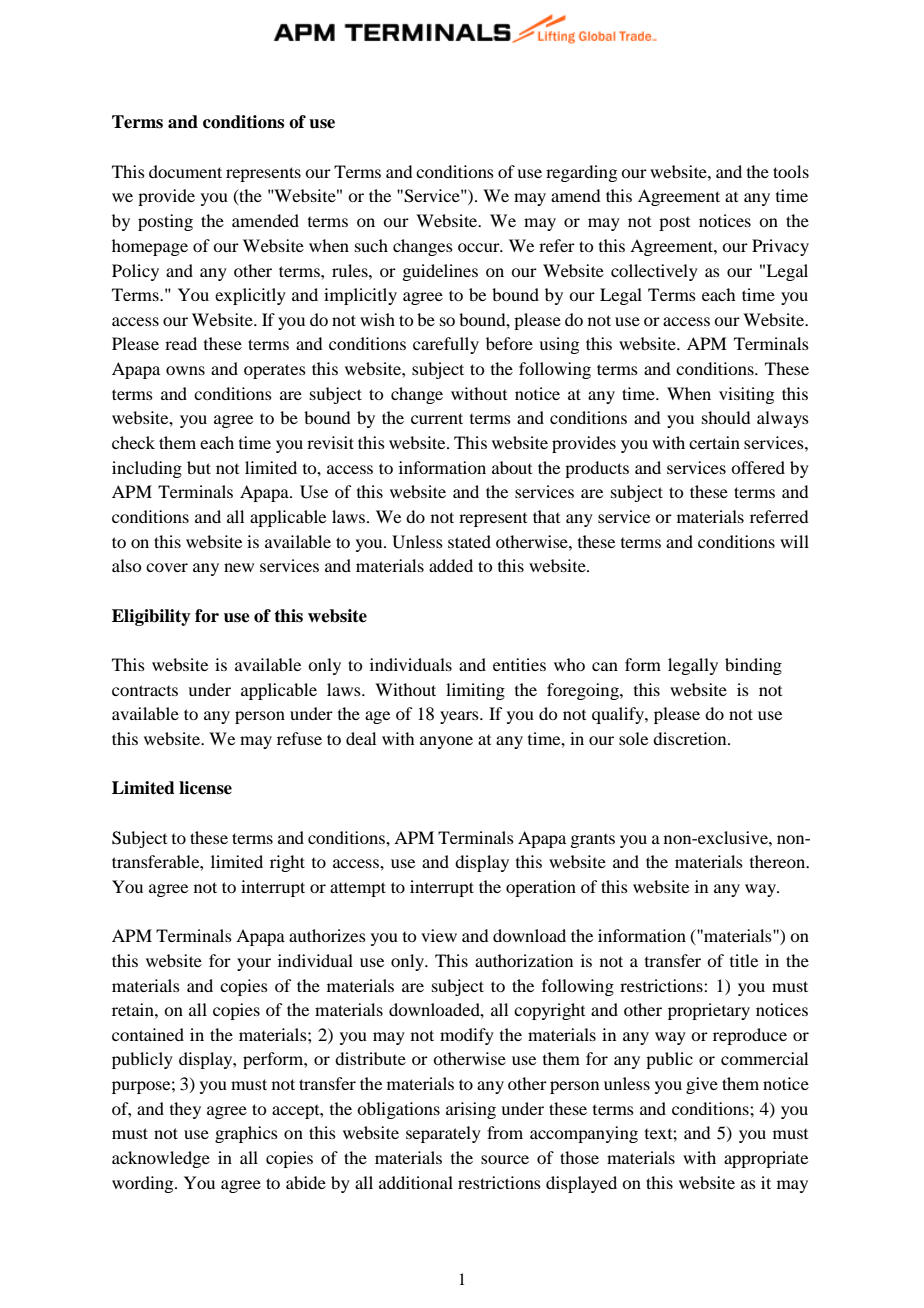 This screenshot has width=924, height=1308. Describe the element at coordinates (185, 171) in the screenshot. I see `document` at that location.
